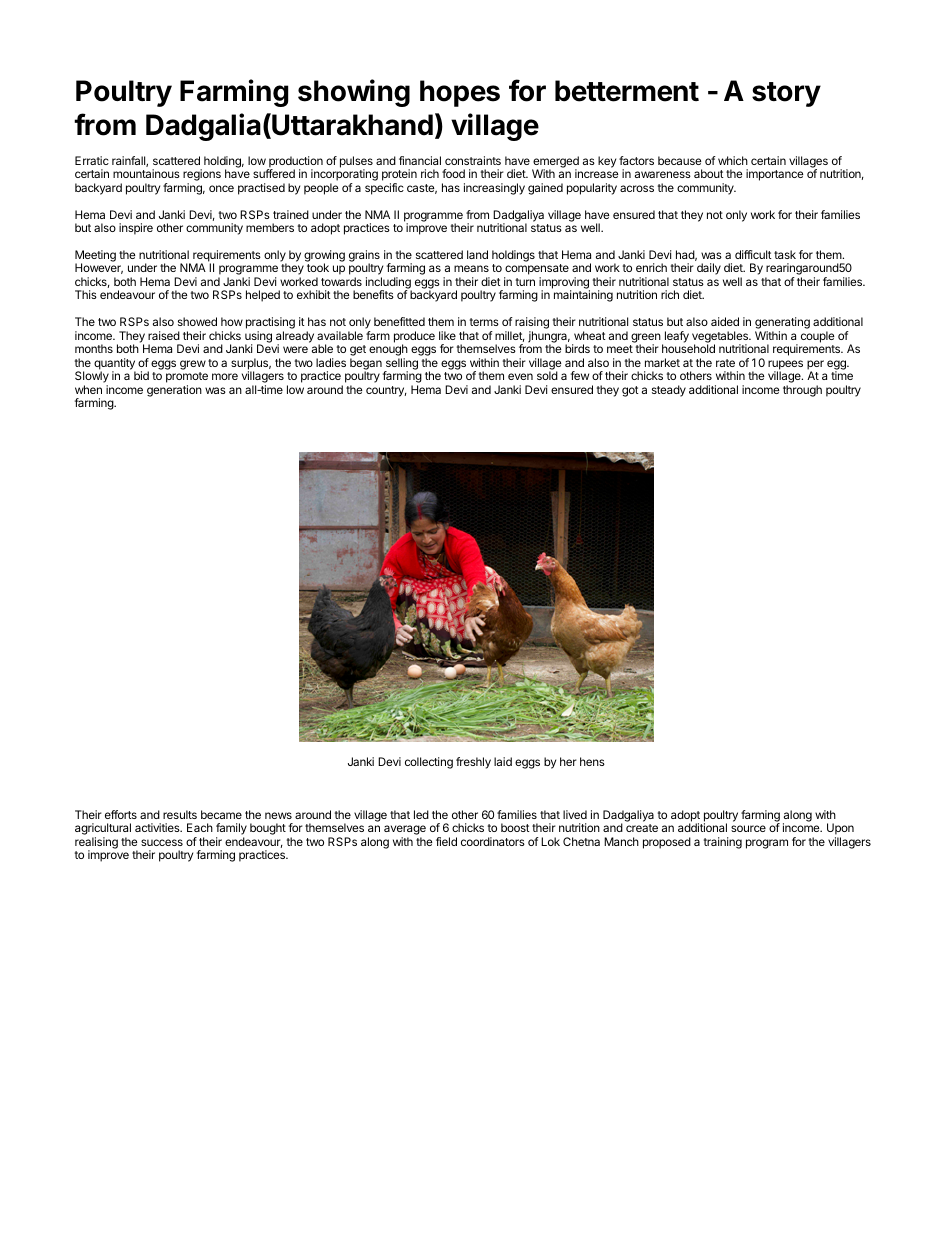 Image resolution: width=952 pixels, height=1233 pixels. I want to click on hens, so click(592, 761).
